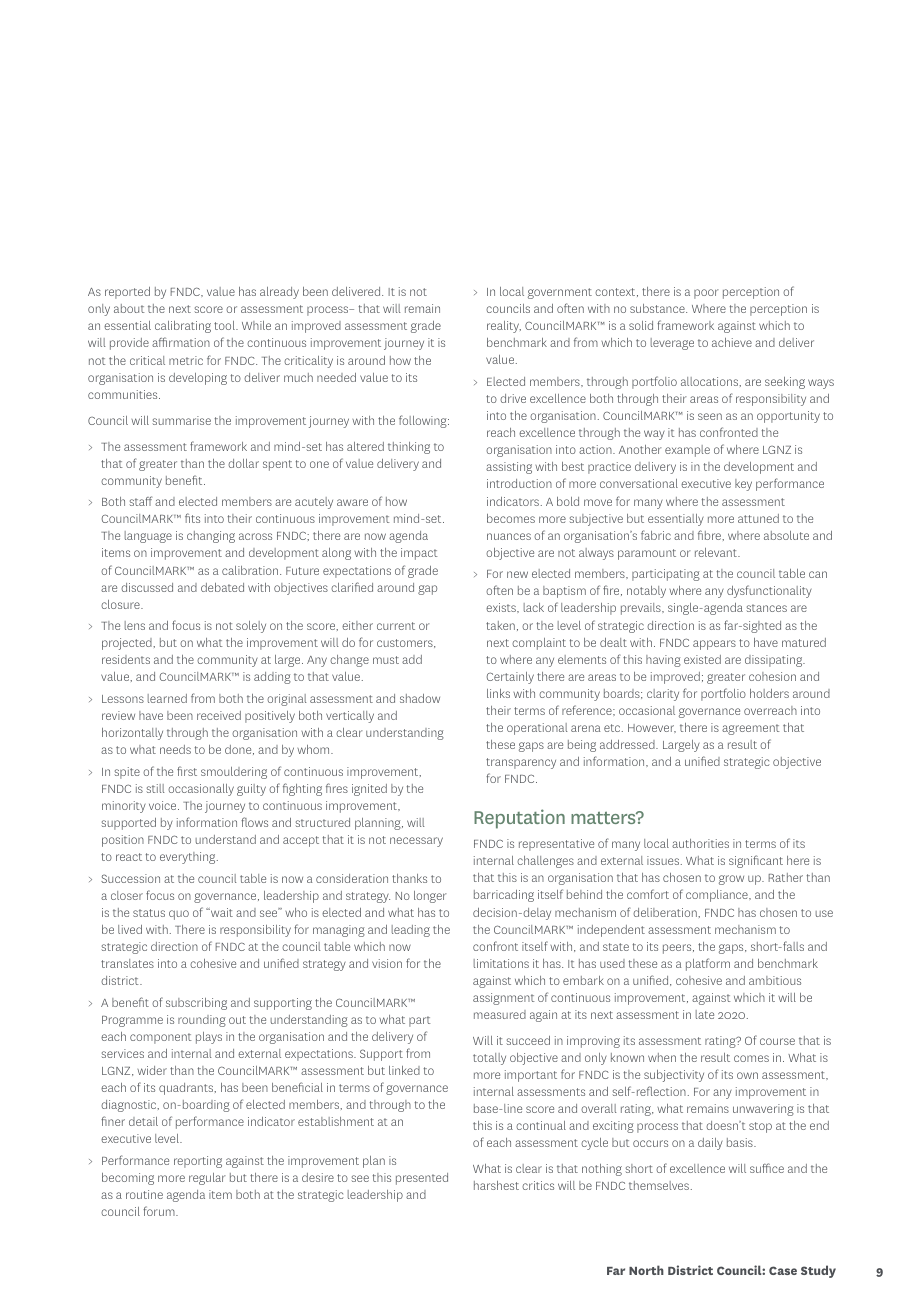 The image size is (924, 1308). I want to click on forum, so click(160, 1211).
